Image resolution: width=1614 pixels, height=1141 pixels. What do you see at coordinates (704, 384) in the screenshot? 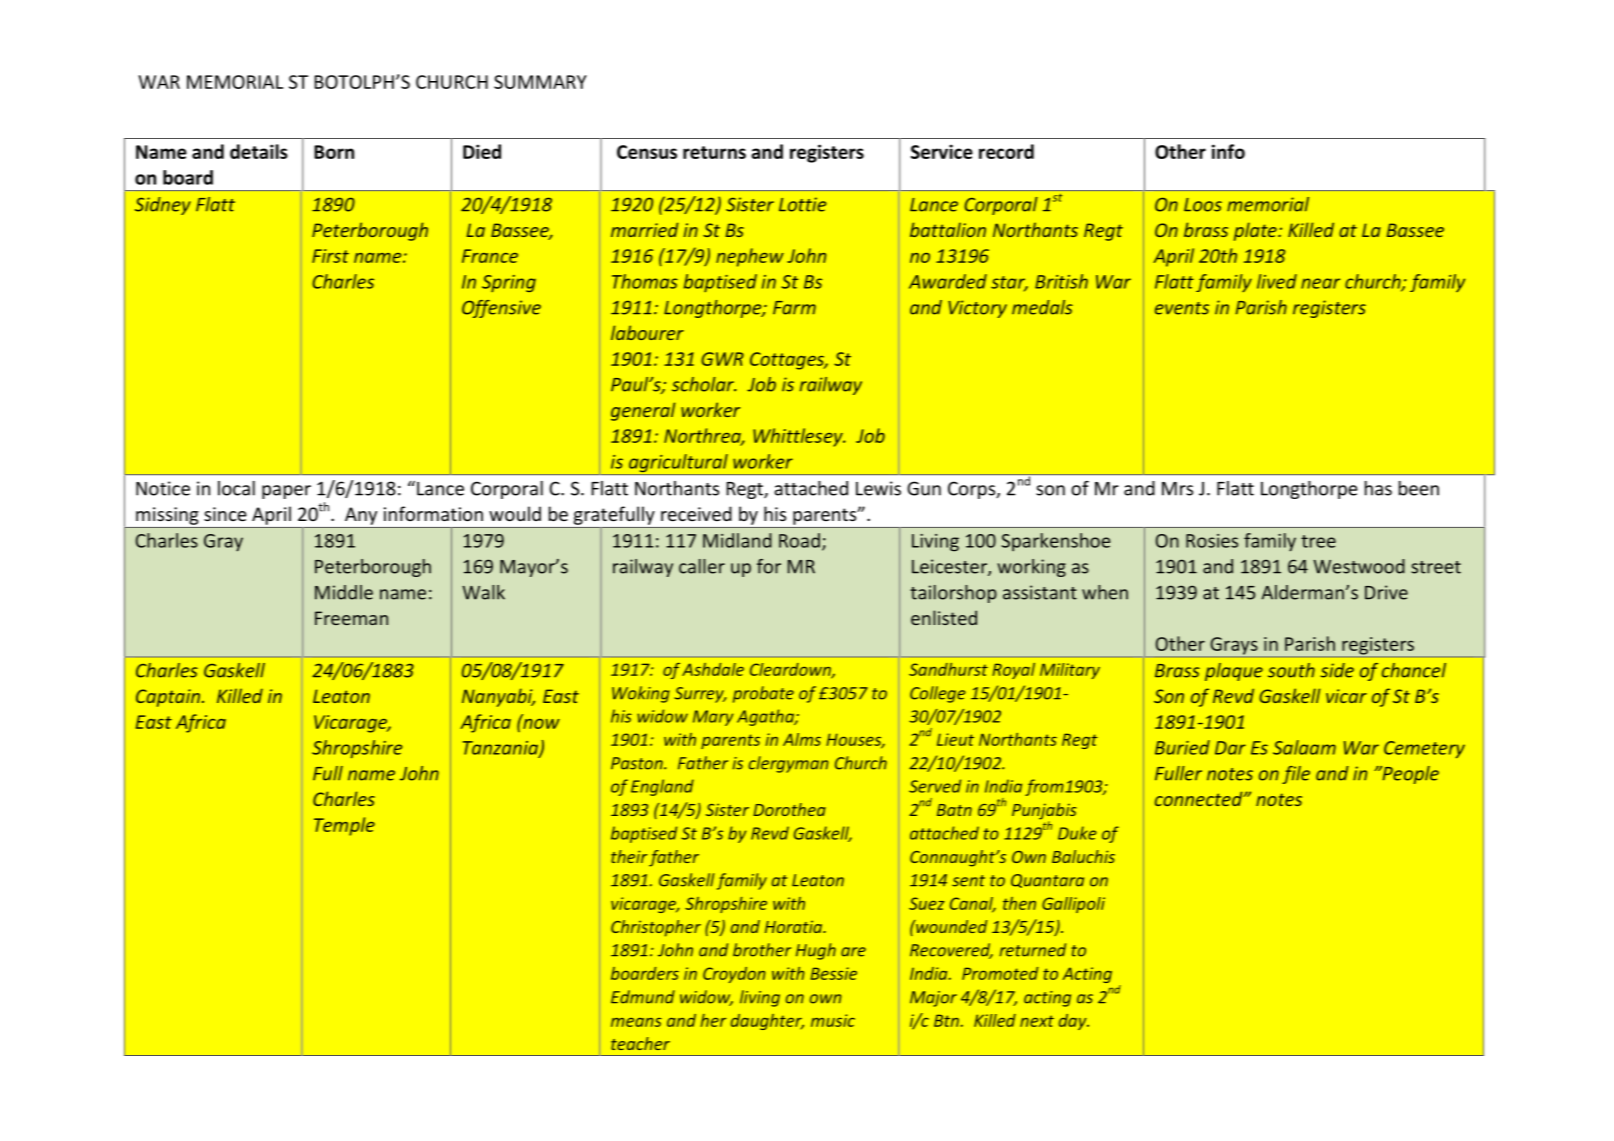
I see `scholar` at bounding box center [704, 384].
